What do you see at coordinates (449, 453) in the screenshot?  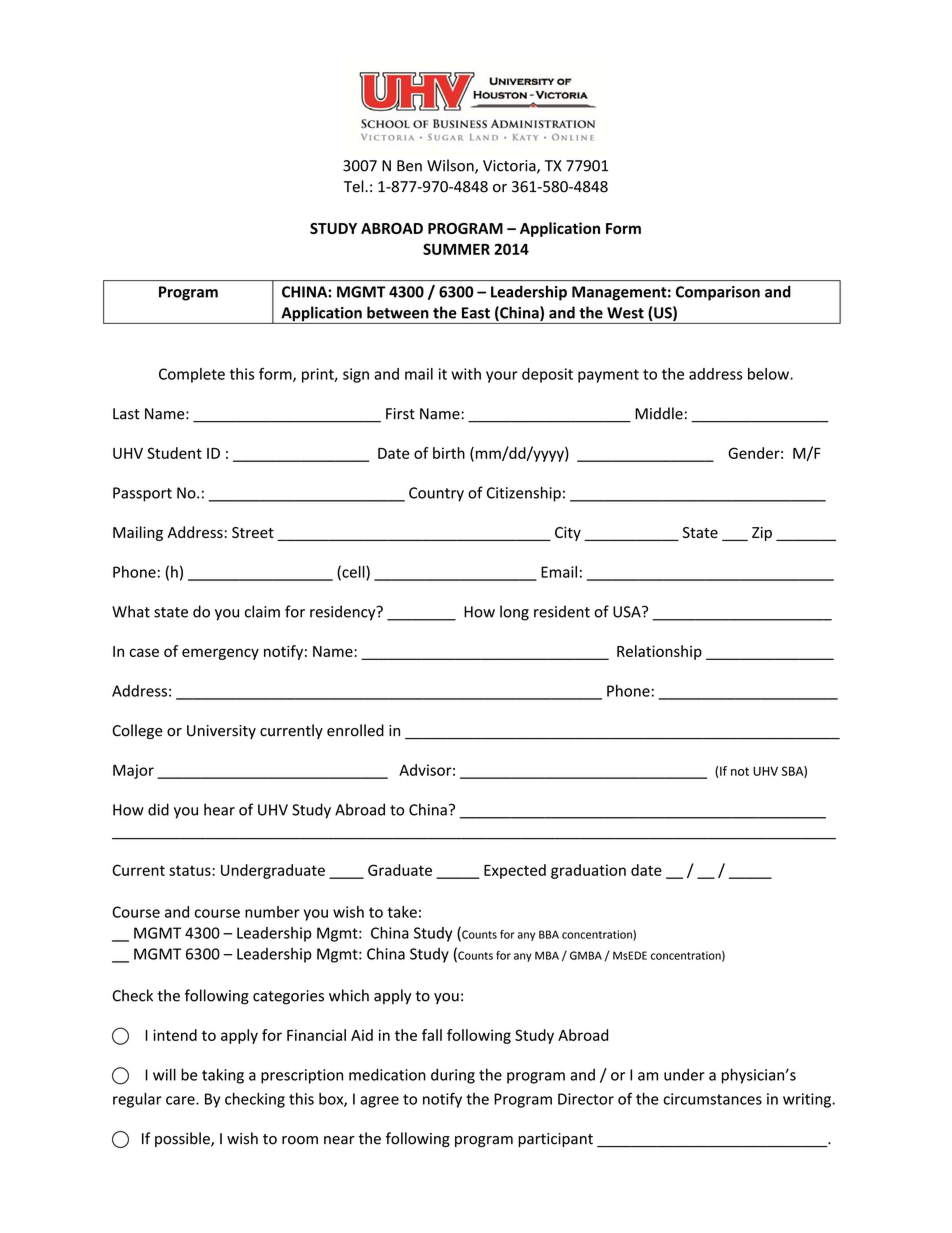 I see `birth` at bounding box center [449, 453].
